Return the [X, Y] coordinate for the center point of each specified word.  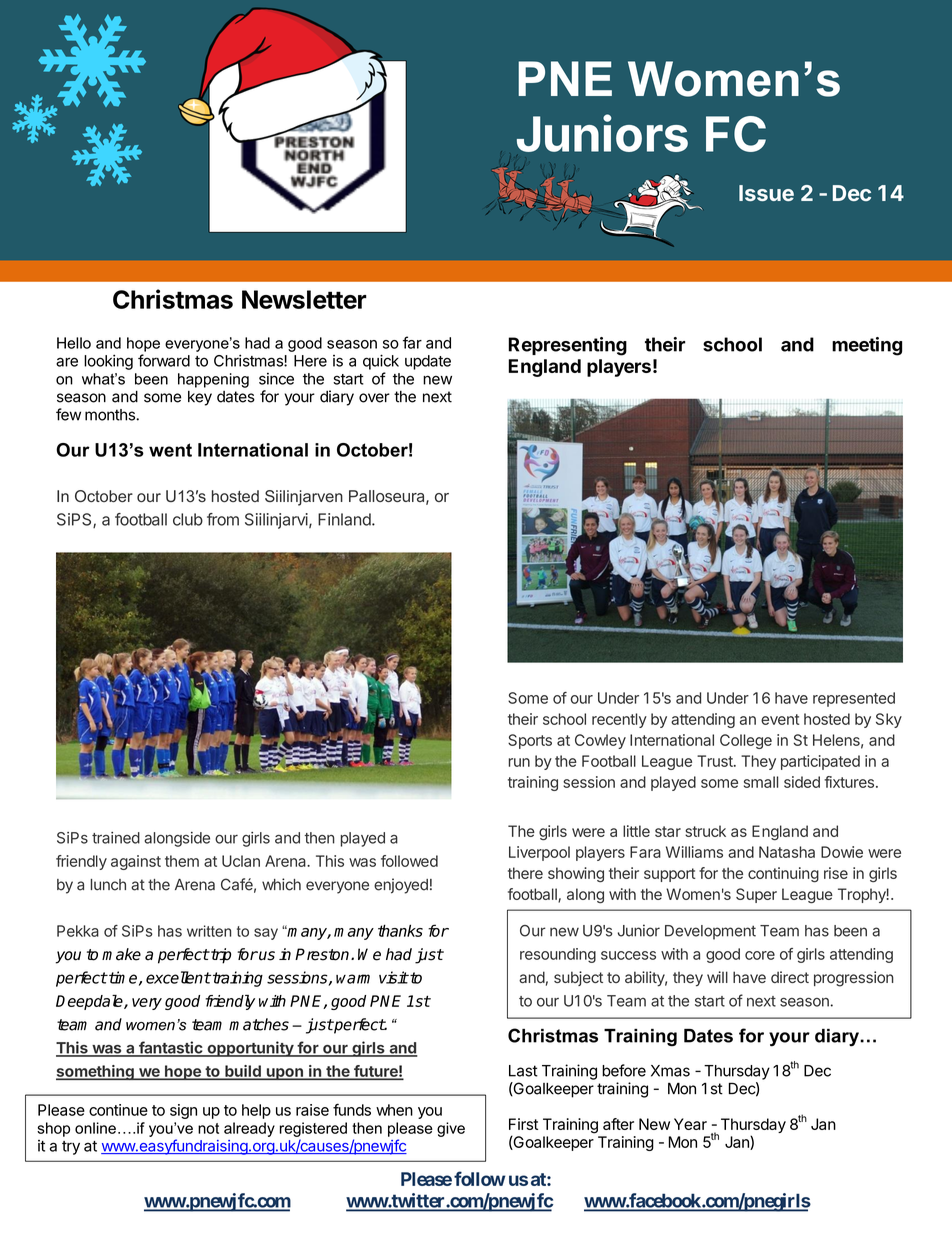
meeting [867, 346]
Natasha [787, 852]
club [188, 519]
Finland [345, 519]
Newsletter [304, 299]
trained [116, 838]
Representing [567, 346]
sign [183, 1111]
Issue [766, 193]
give [451, 1129]
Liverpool [539, 853]
